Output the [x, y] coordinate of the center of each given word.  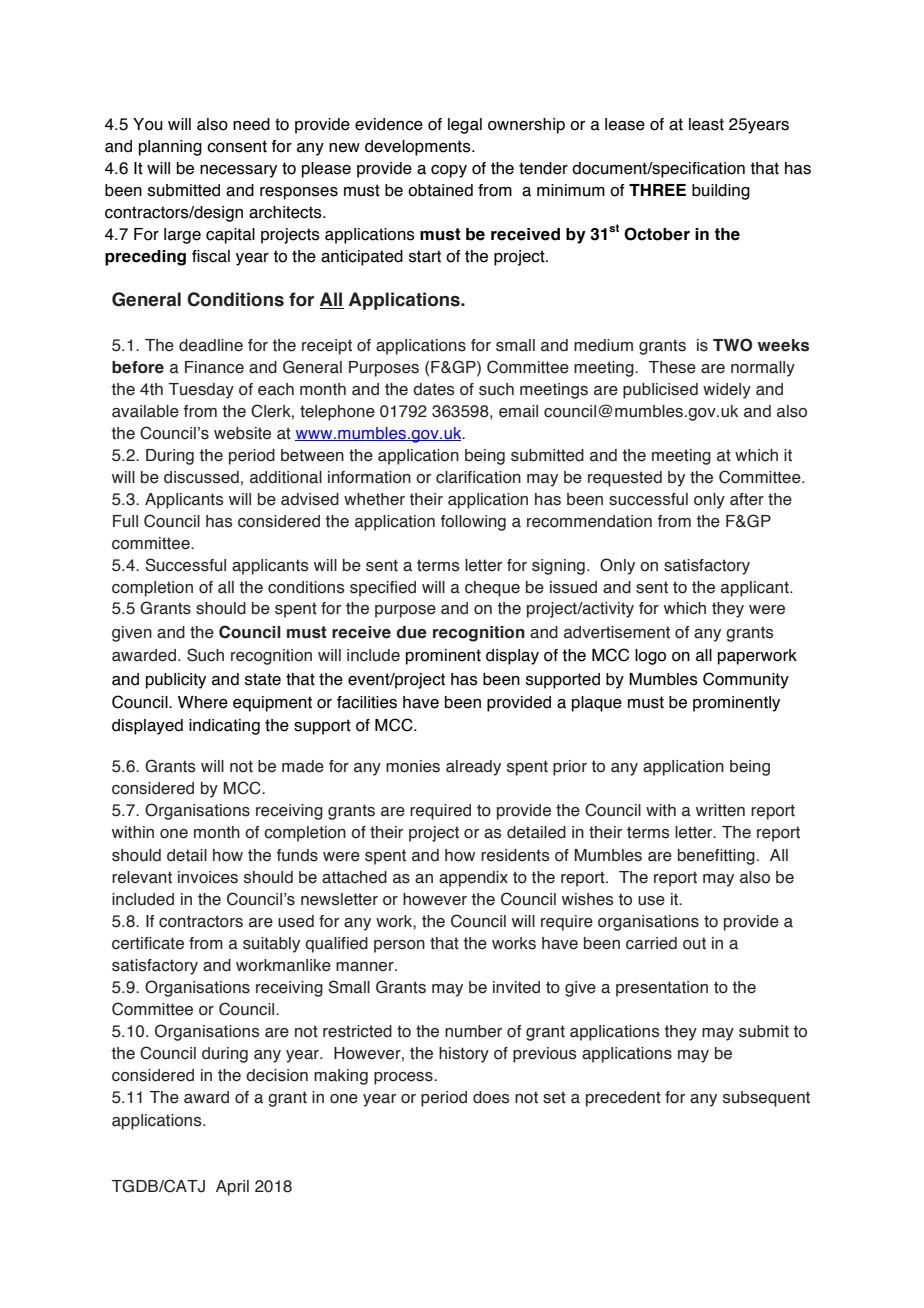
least [706, 124]
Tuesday [201, 391]
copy [449, 171]
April [232, 1188]
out [694, 943]
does [491, 1097]
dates [433, 389]
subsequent [766, 1099]
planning [170, 148]
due [411, 632]
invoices [208, 877]
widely [727, 391]
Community [746, 680]
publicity [176, 681]
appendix [473, 879]
